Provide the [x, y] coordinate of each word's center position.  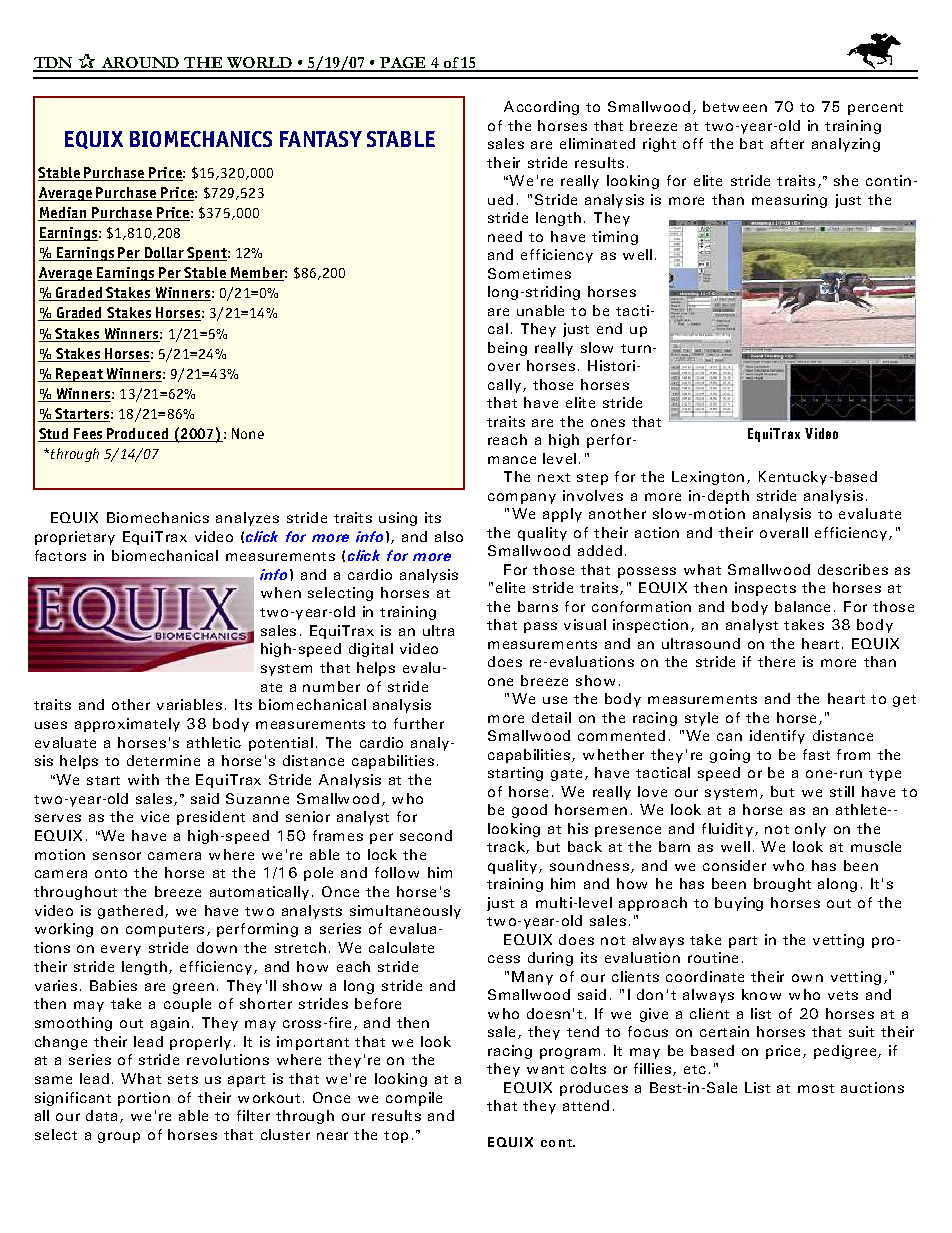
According [541, 108]
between [735, 106]
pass [540, 627]
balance [802, 606]
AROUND [140, 64]
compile [414, 1099]
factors [60, 555]
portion [144, 1099]
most [816, 1088]
